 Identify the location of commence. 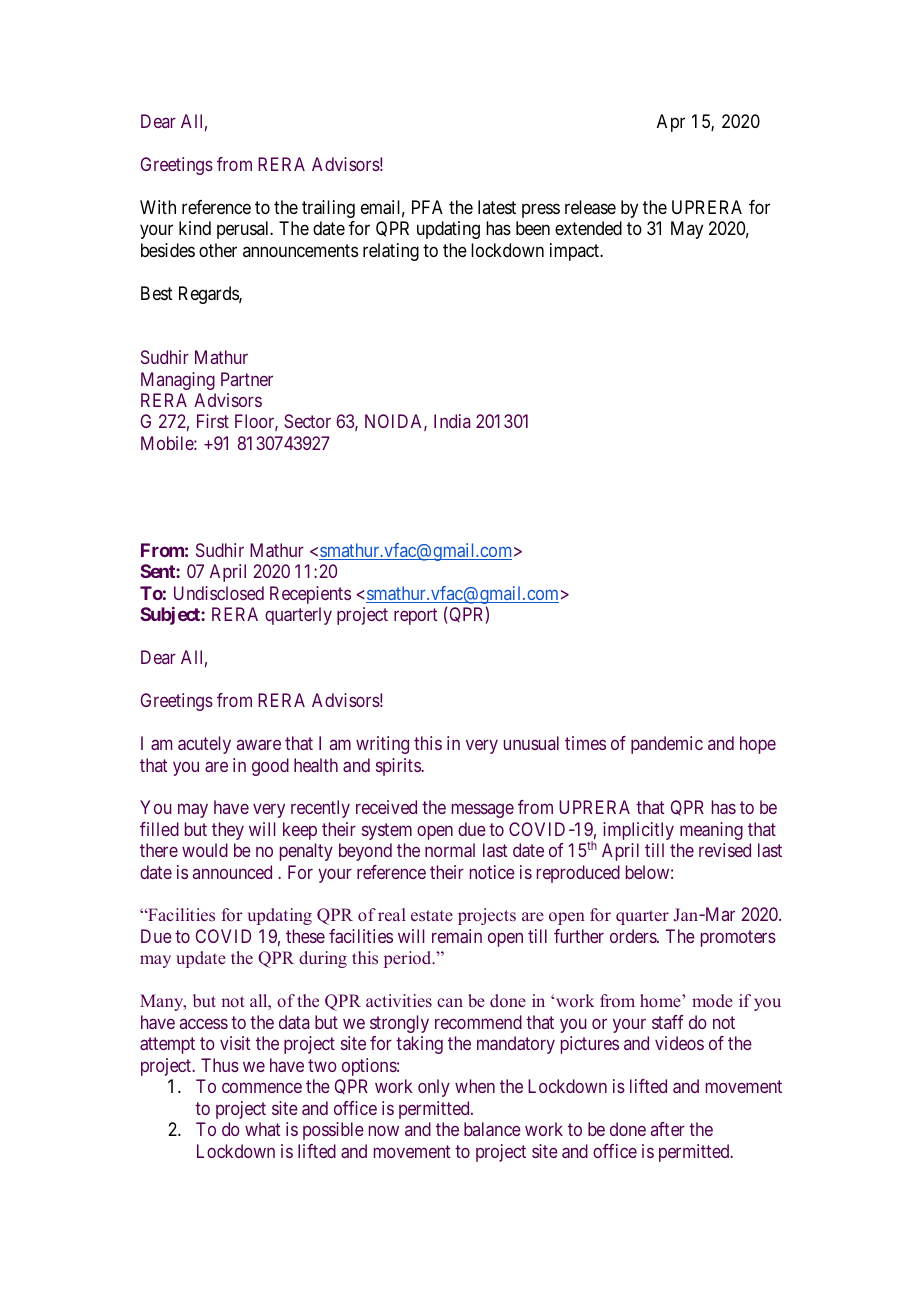
(262, 1087).
